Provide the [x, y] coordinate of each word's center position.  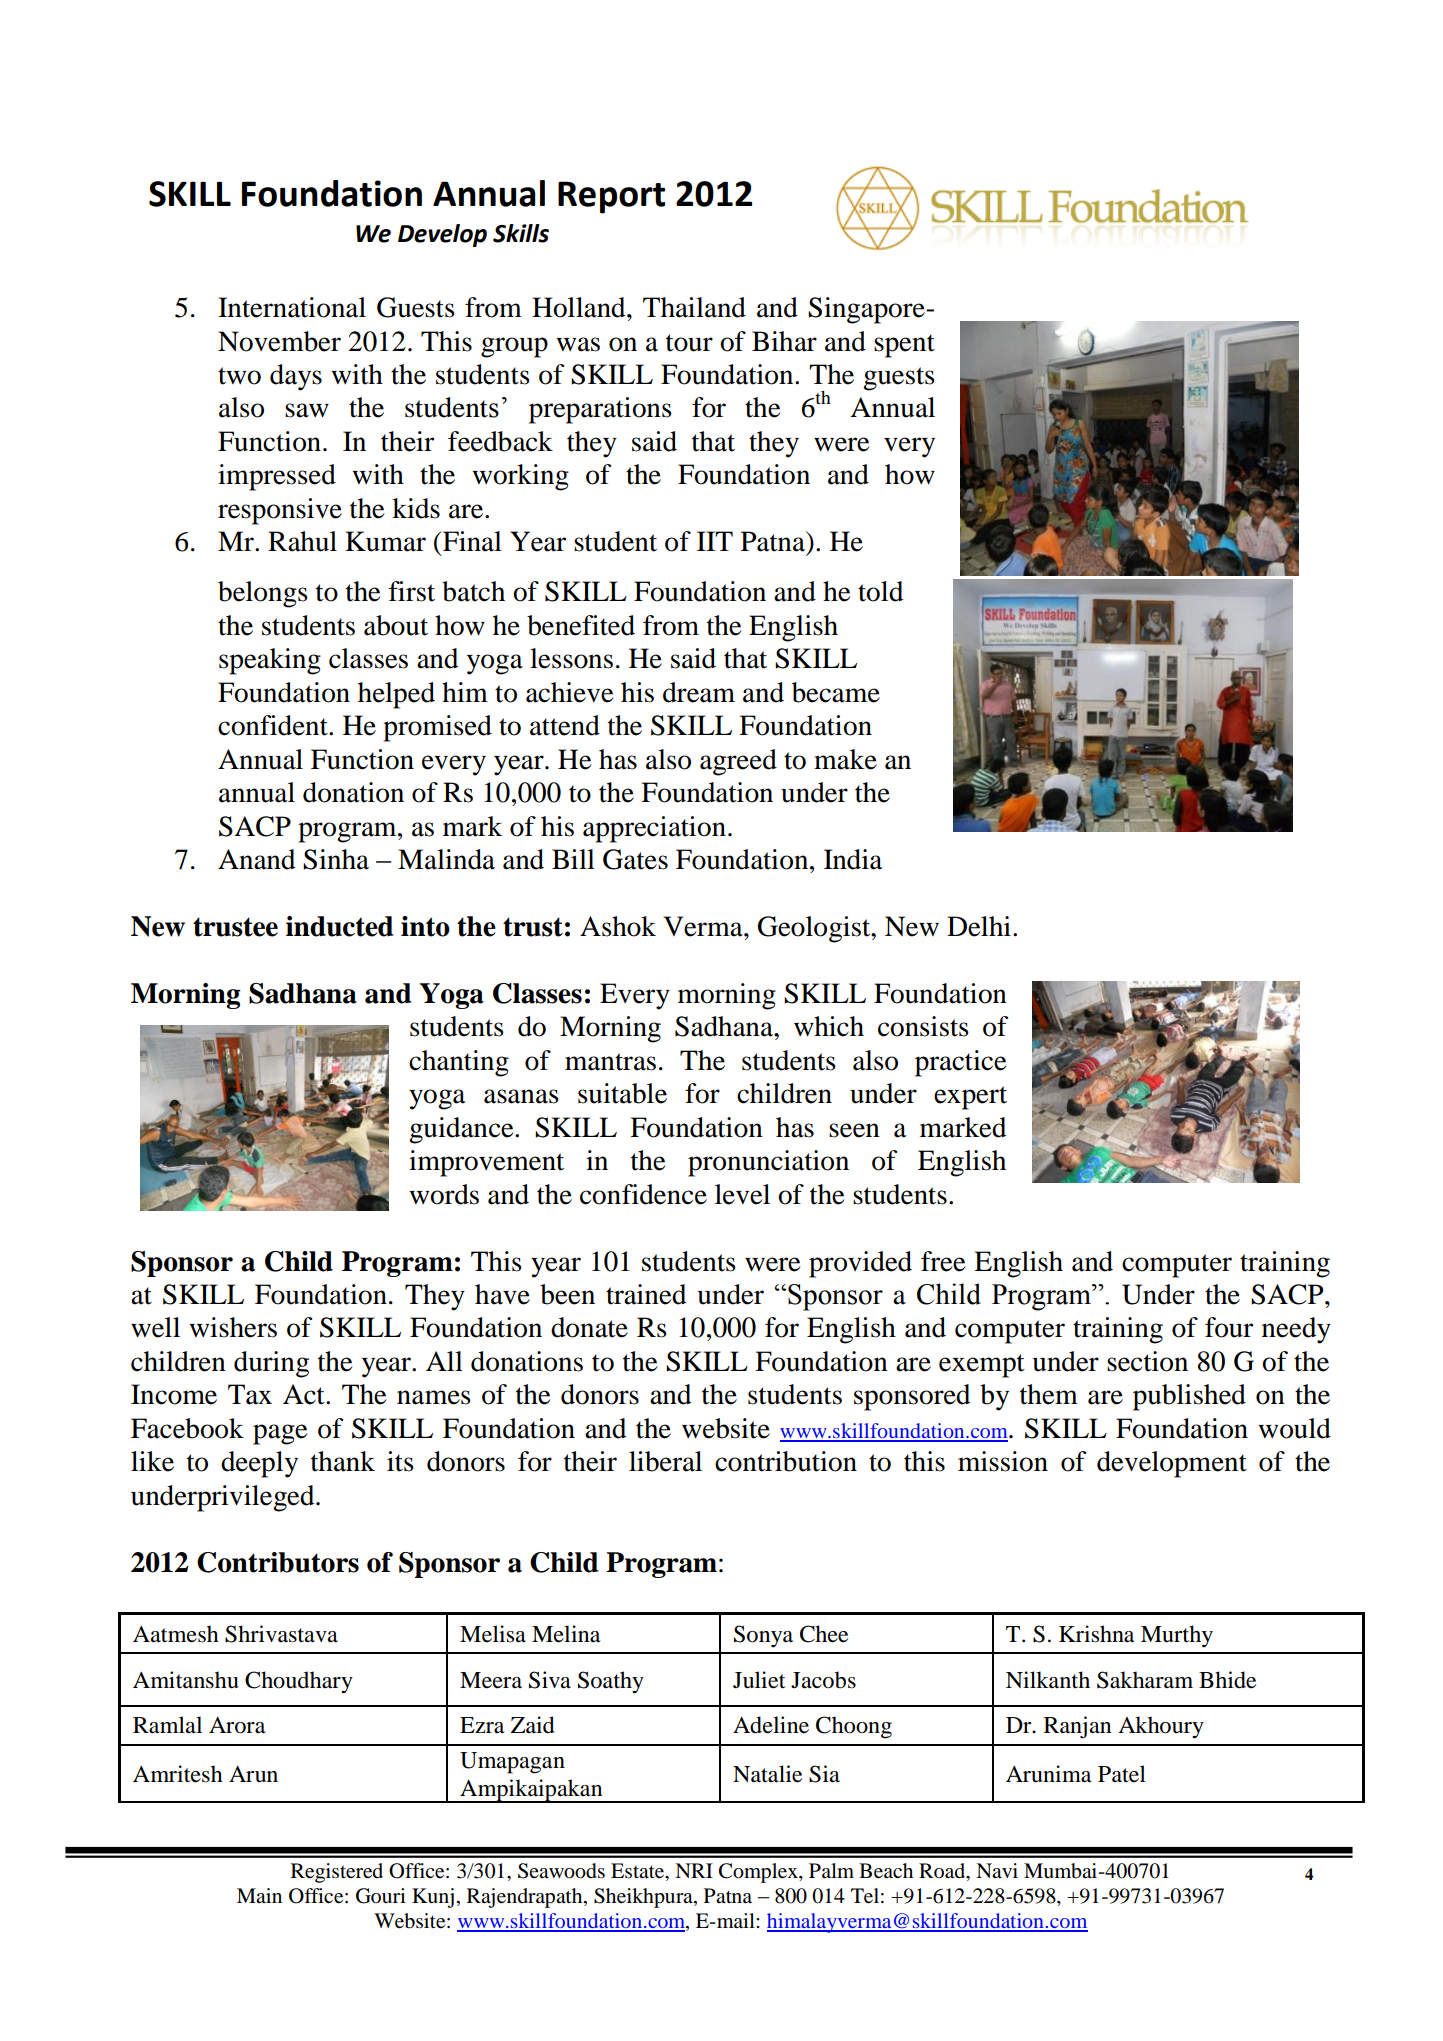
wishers [233, 1327]
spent [904, 346]
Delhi [979, 926]
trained [646, 1294]
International [292, 307]
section [1147, 1361]
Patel [1122, 1774]
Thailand [694, 307]
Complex [759, 1873]
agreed [738, 762]
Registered [337, 1873]
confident [274, 725]
